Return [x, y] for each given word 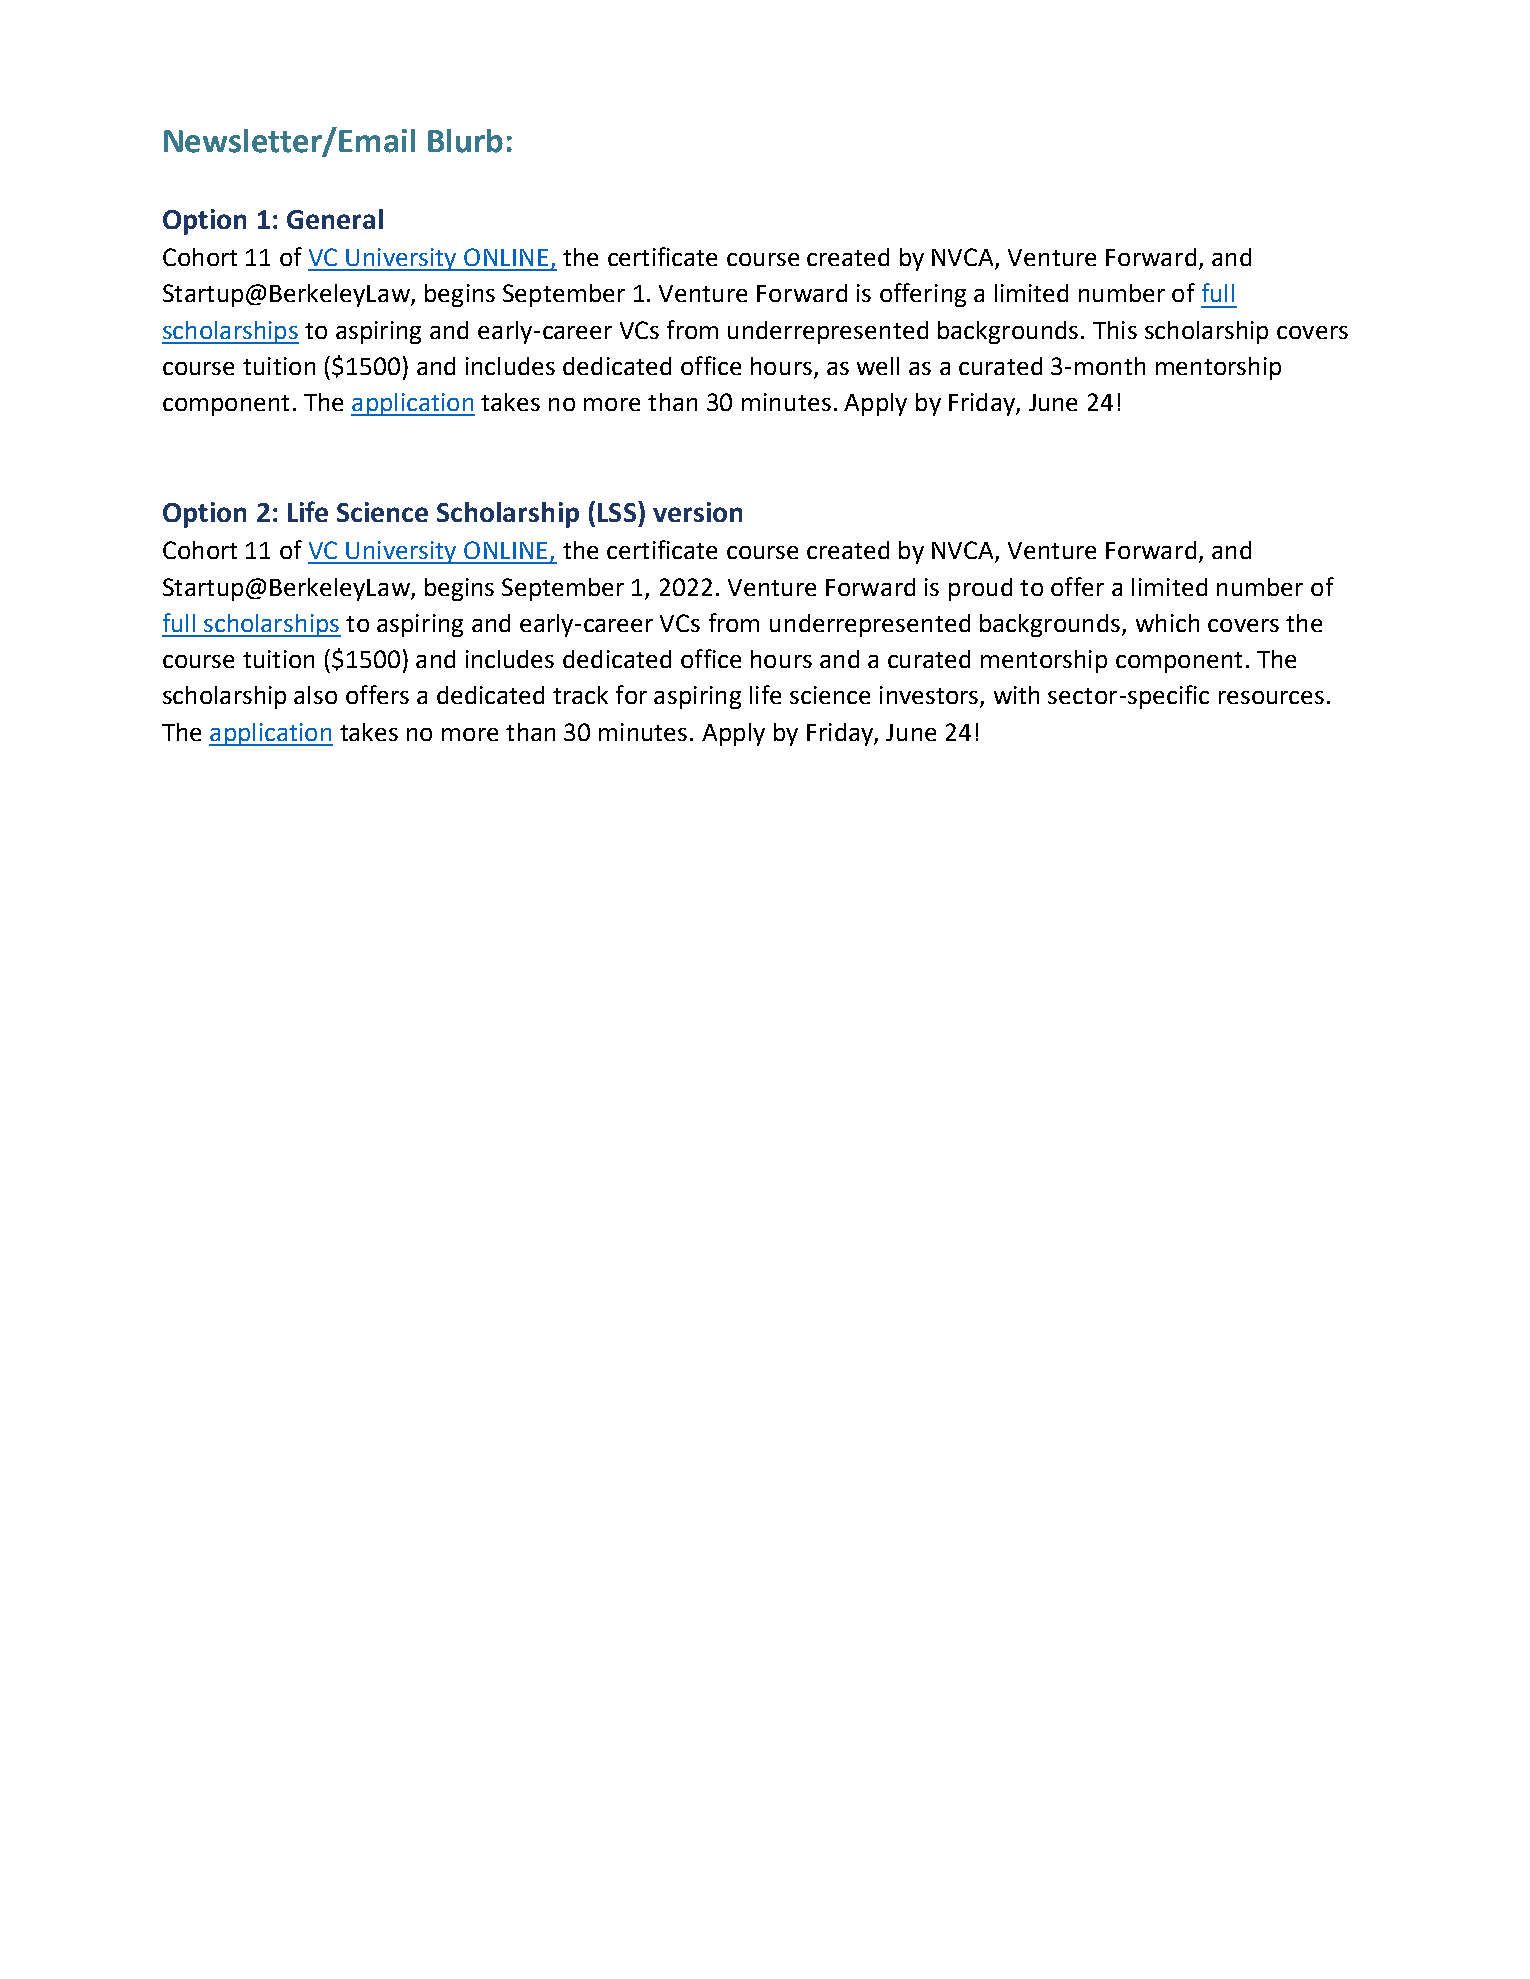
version [697, 512]
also [315, 695]
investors [930, 696]
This [1115, 330]
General [335, 219]
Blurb [465, 141]
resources [1271, 697]
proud [980, 589]
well [878, 366]
